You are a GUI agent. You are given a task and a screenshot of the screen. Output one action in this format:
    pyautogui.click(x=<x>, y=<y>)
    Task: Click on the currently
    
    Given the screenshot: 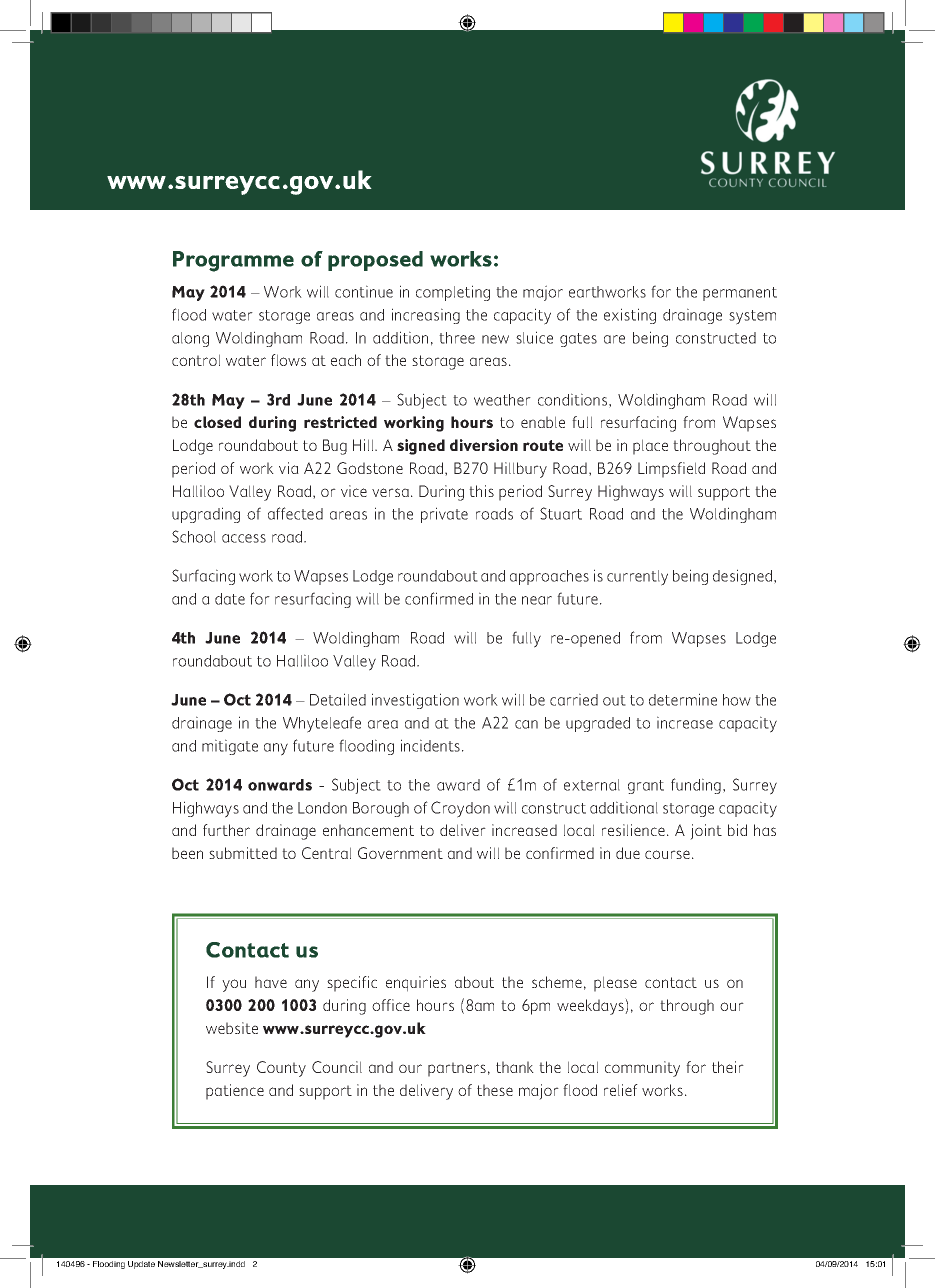 What is the action you would take?
    pyautogui.click(x=637, y=578)
